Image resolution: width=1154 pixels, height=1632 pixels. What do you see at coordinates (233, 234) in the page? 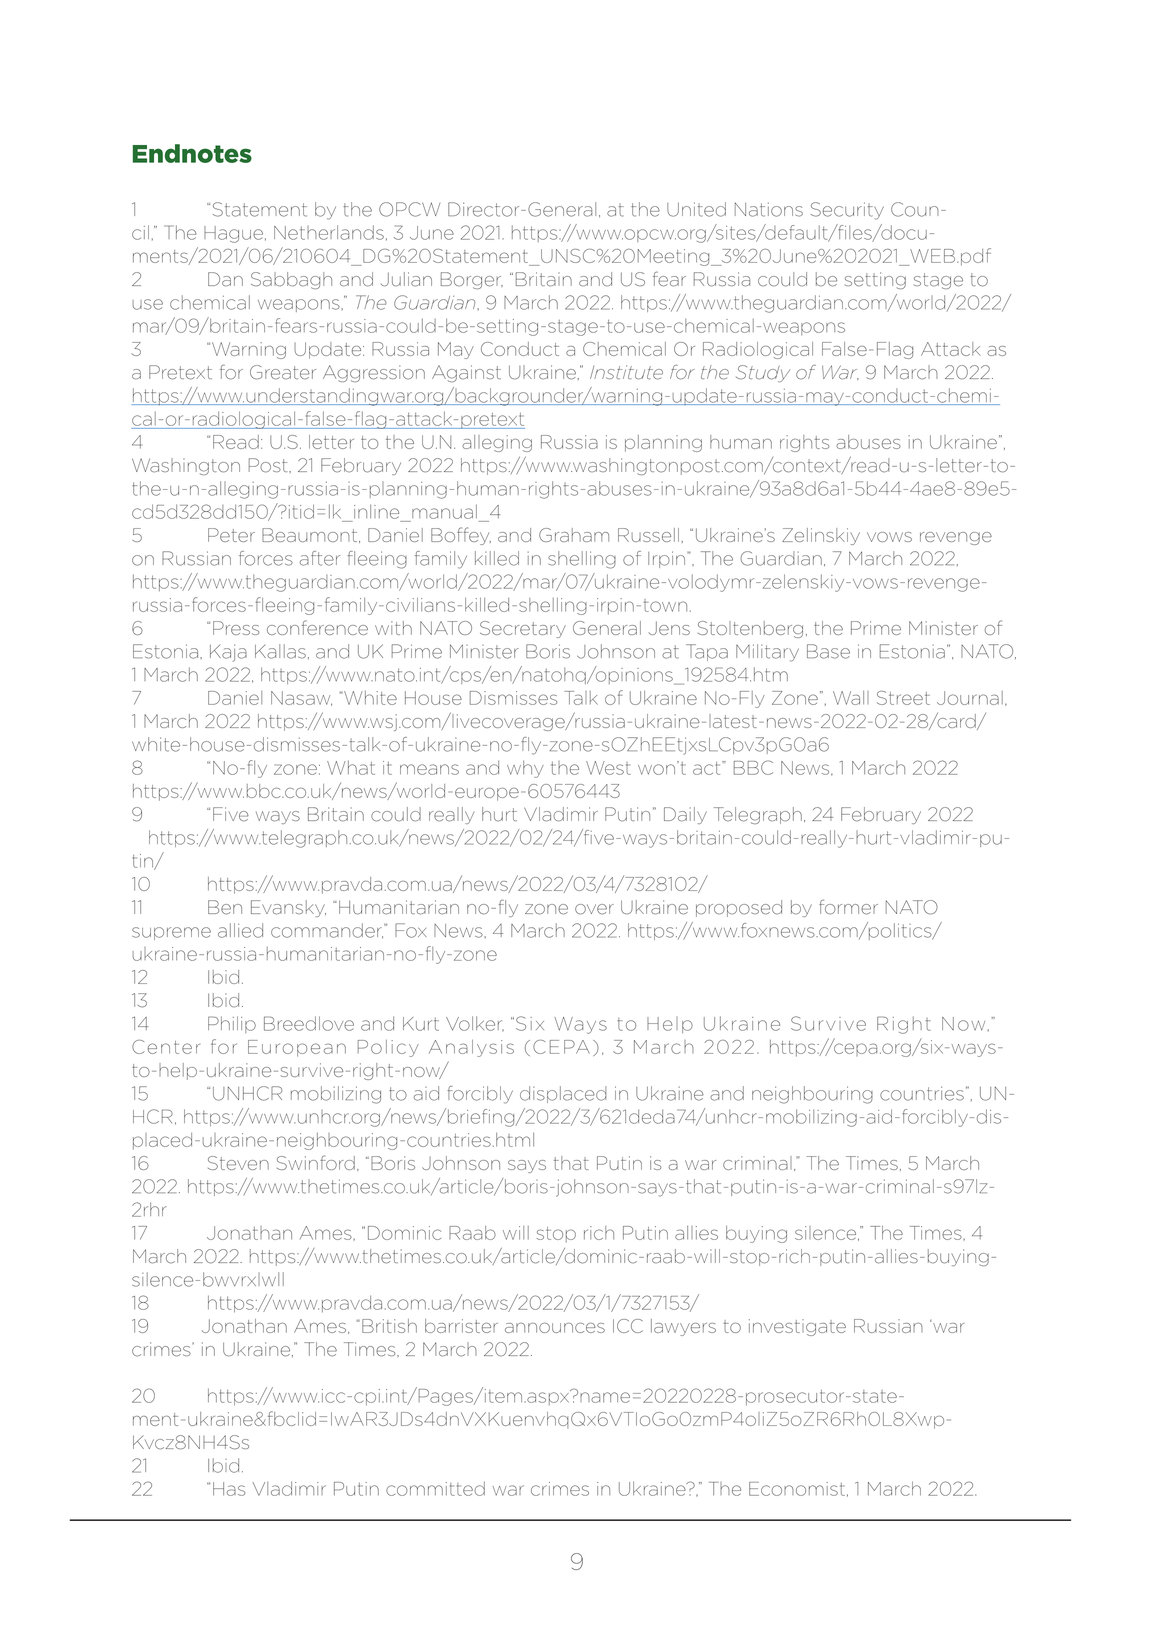
I see `Hague` at bounding box center [233, 234].
